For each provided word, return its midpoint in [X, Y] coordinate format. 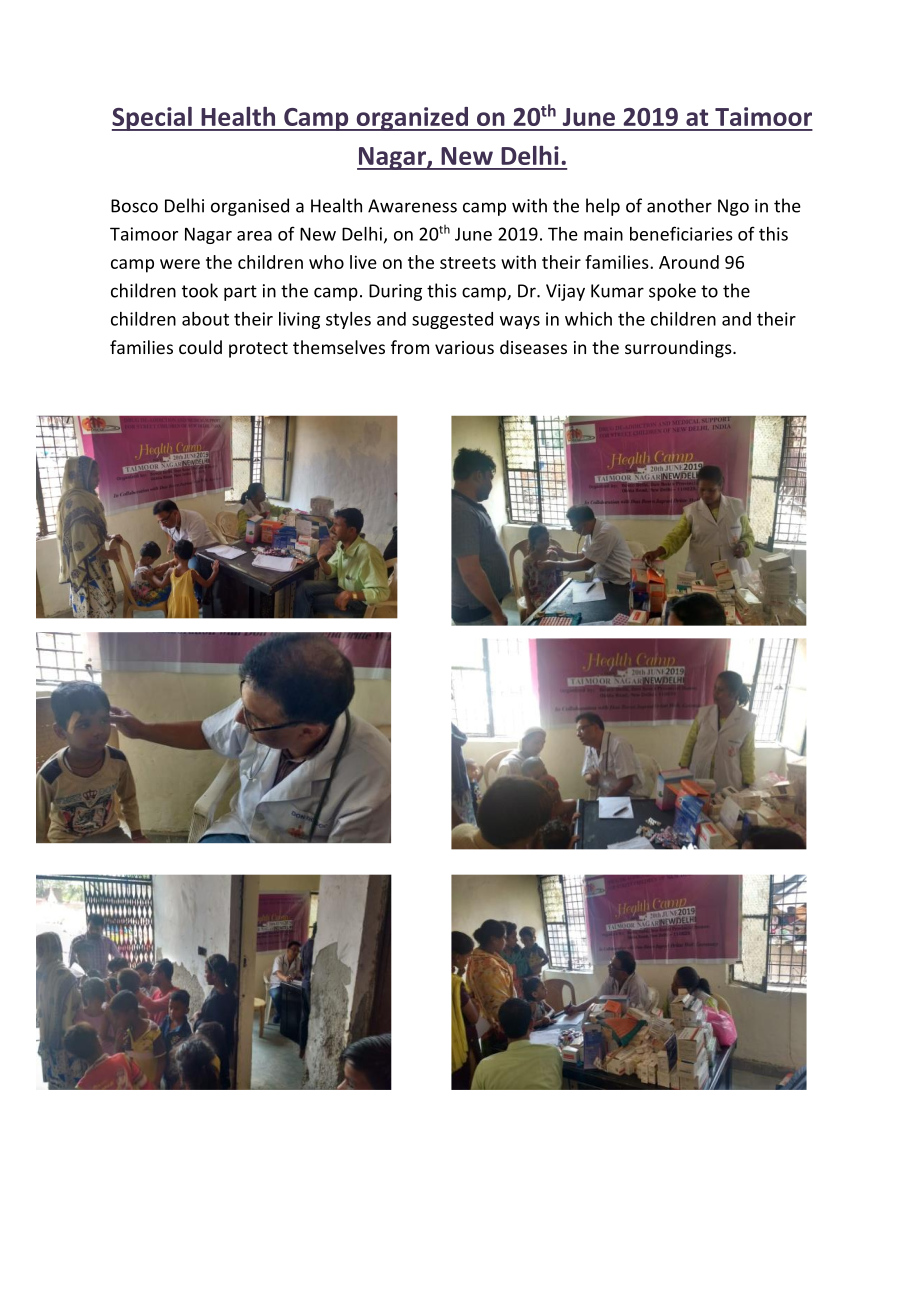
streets [468, 263]
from [410, 347]
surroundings [679, 349]
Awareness [412, 206]
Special [153, 119]
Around [689, 262]
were [180, 264]
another [679, 205]
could [200, 347]
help [603, 207]
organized [412, 119]
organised [250, 207]
